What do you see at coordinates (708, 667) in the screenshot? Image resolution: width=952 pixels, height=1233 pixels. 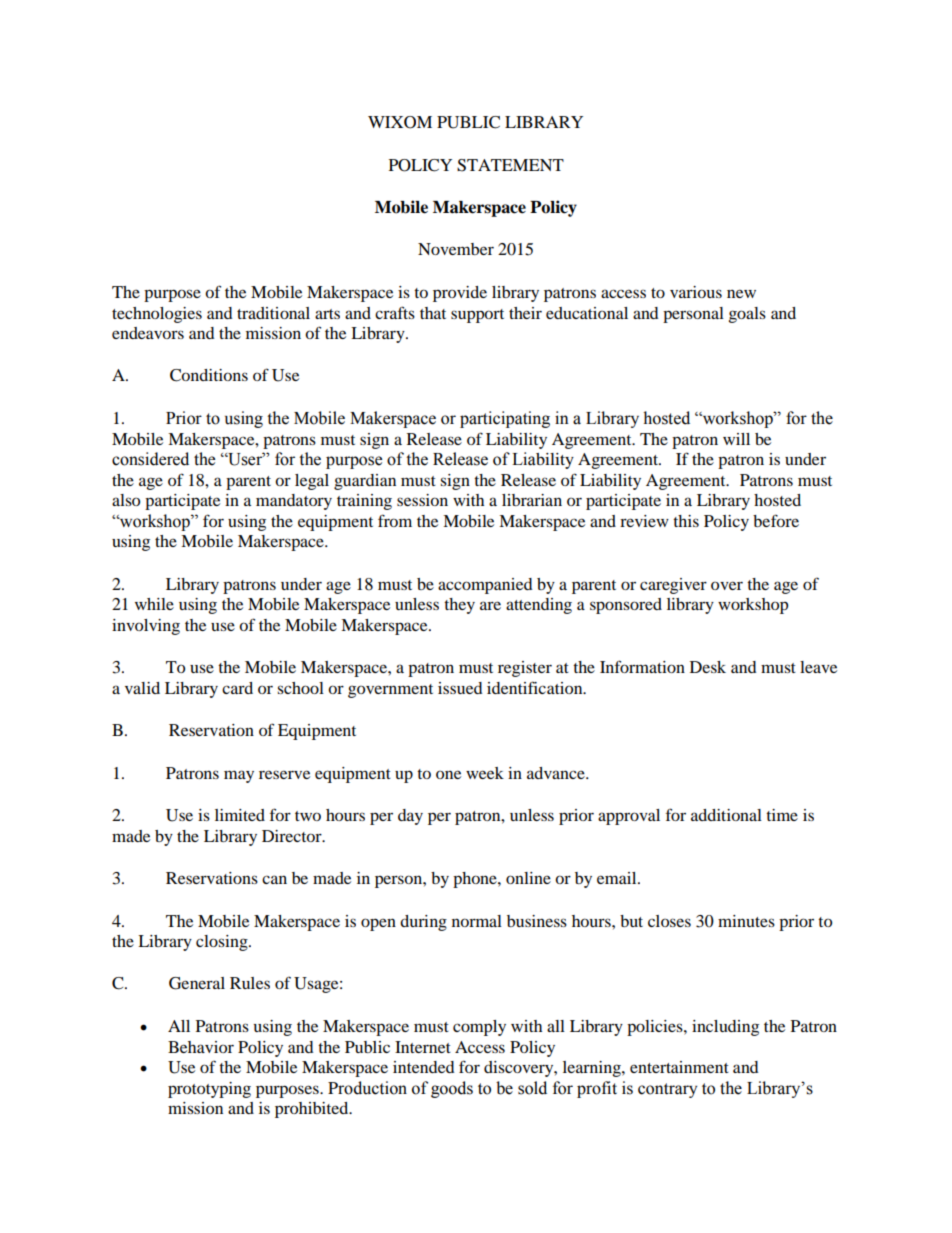 I see `Desk` at bounding box center [708, 667].
